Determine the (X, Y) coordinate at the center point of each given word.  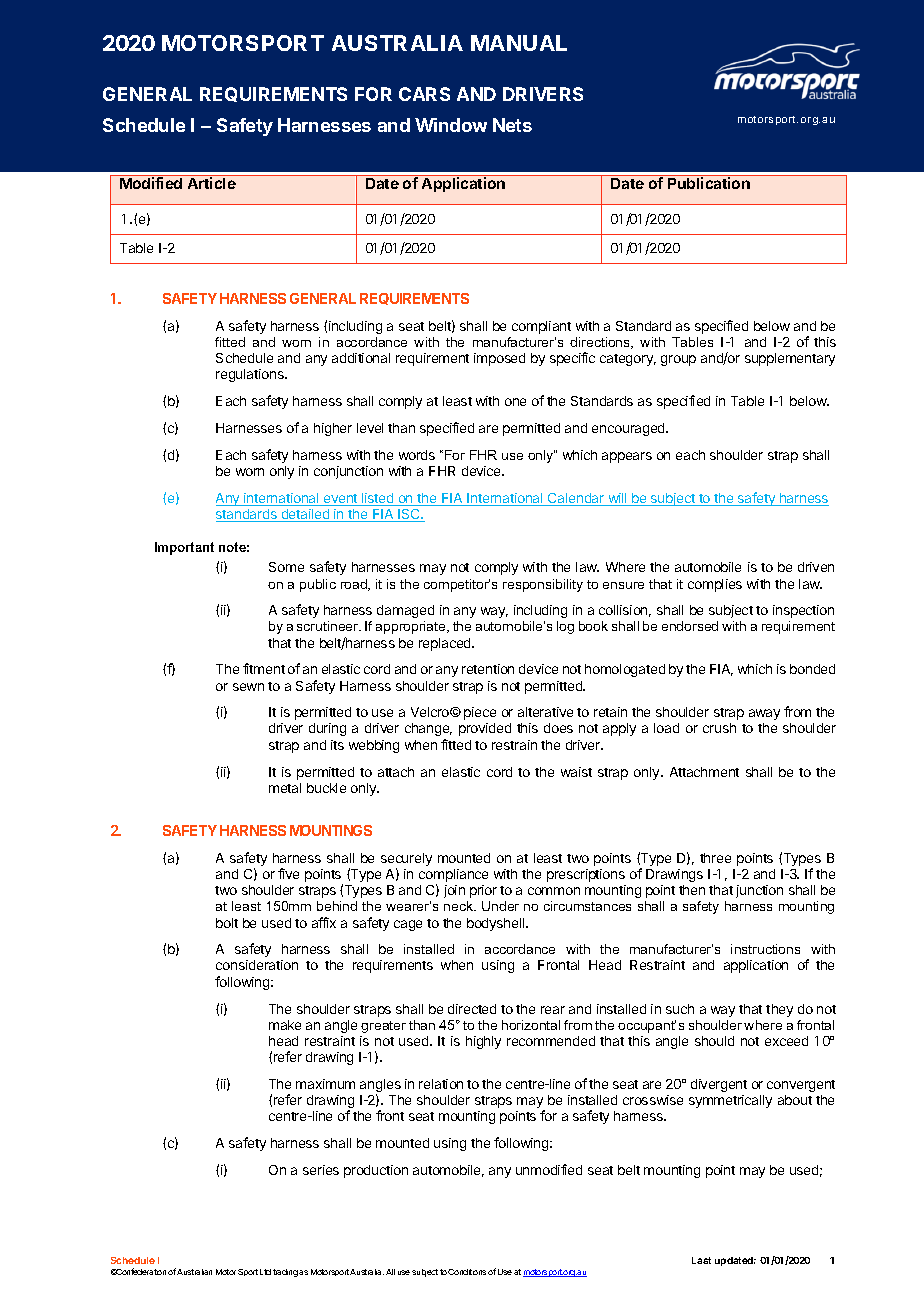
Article (212, 183)
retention (488, 669)
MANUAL (519, 43)
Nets (512, 125)
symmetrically (730, 1101)
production (376, 1171)
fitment (264, 668)
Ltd (265, 1272)
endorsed (690, 626)
